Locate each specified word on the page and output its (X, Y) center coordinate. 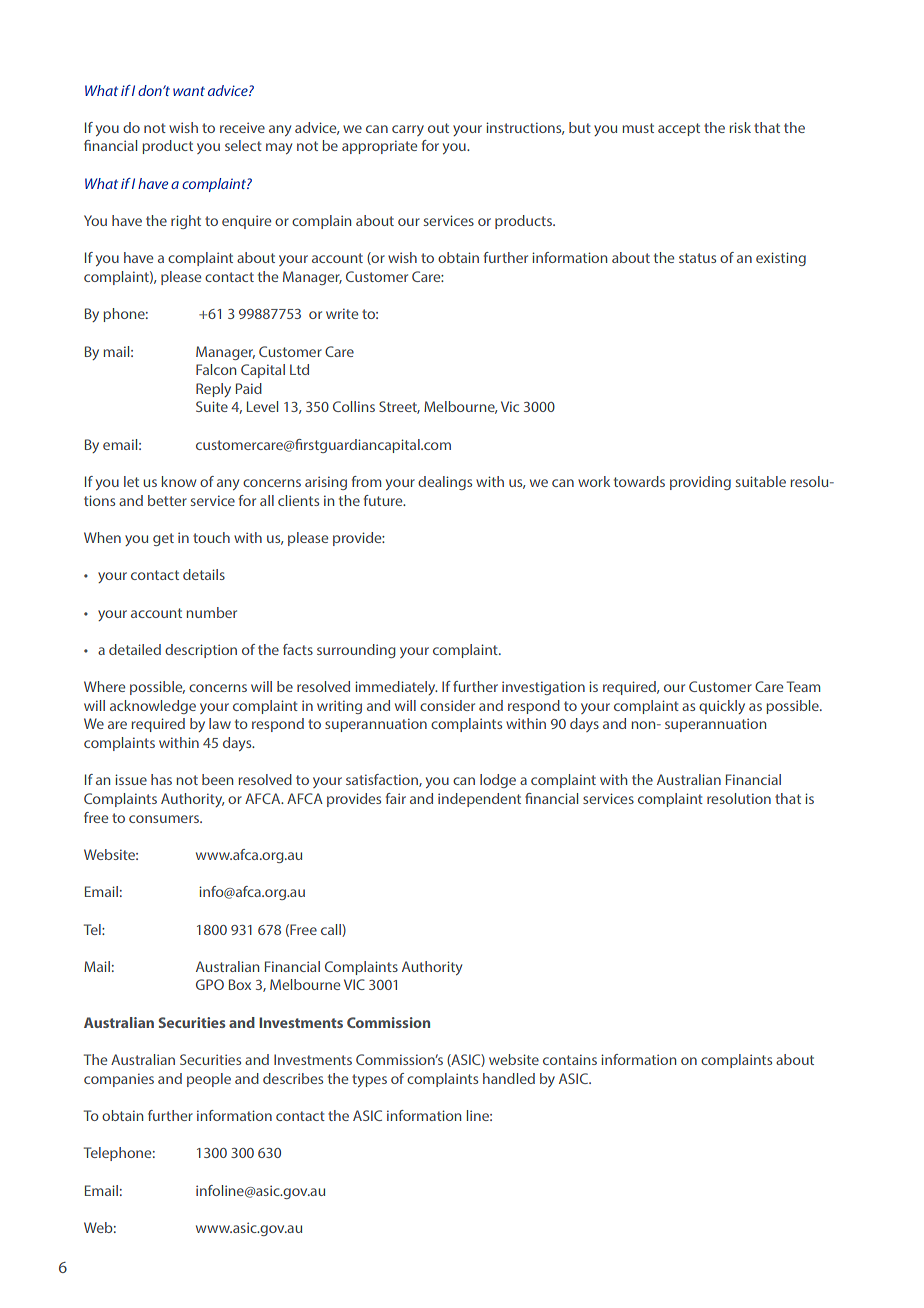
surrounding (356, 651)
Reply (213, 390)
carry (408, 130)
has (161, 779)
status (697, 258)
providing (700, 483)
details (204, 574)
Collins (354, 406)
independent (479, 800)
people (209, 1080)
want (189, 91)
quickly (722, 707)
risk (740, 127)
